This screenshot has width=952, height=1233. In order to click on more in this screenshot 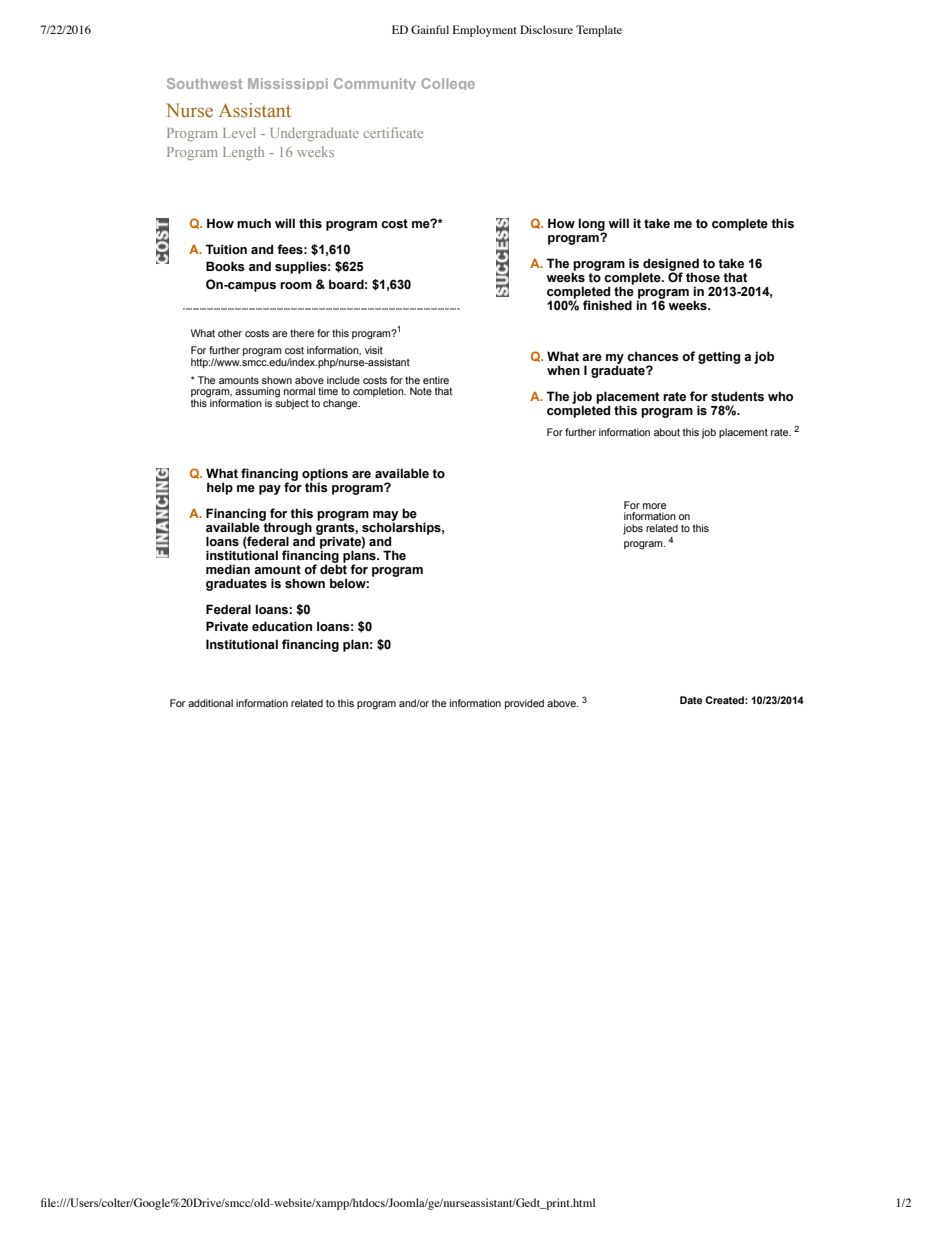, I will do `click(654, 506)`.
